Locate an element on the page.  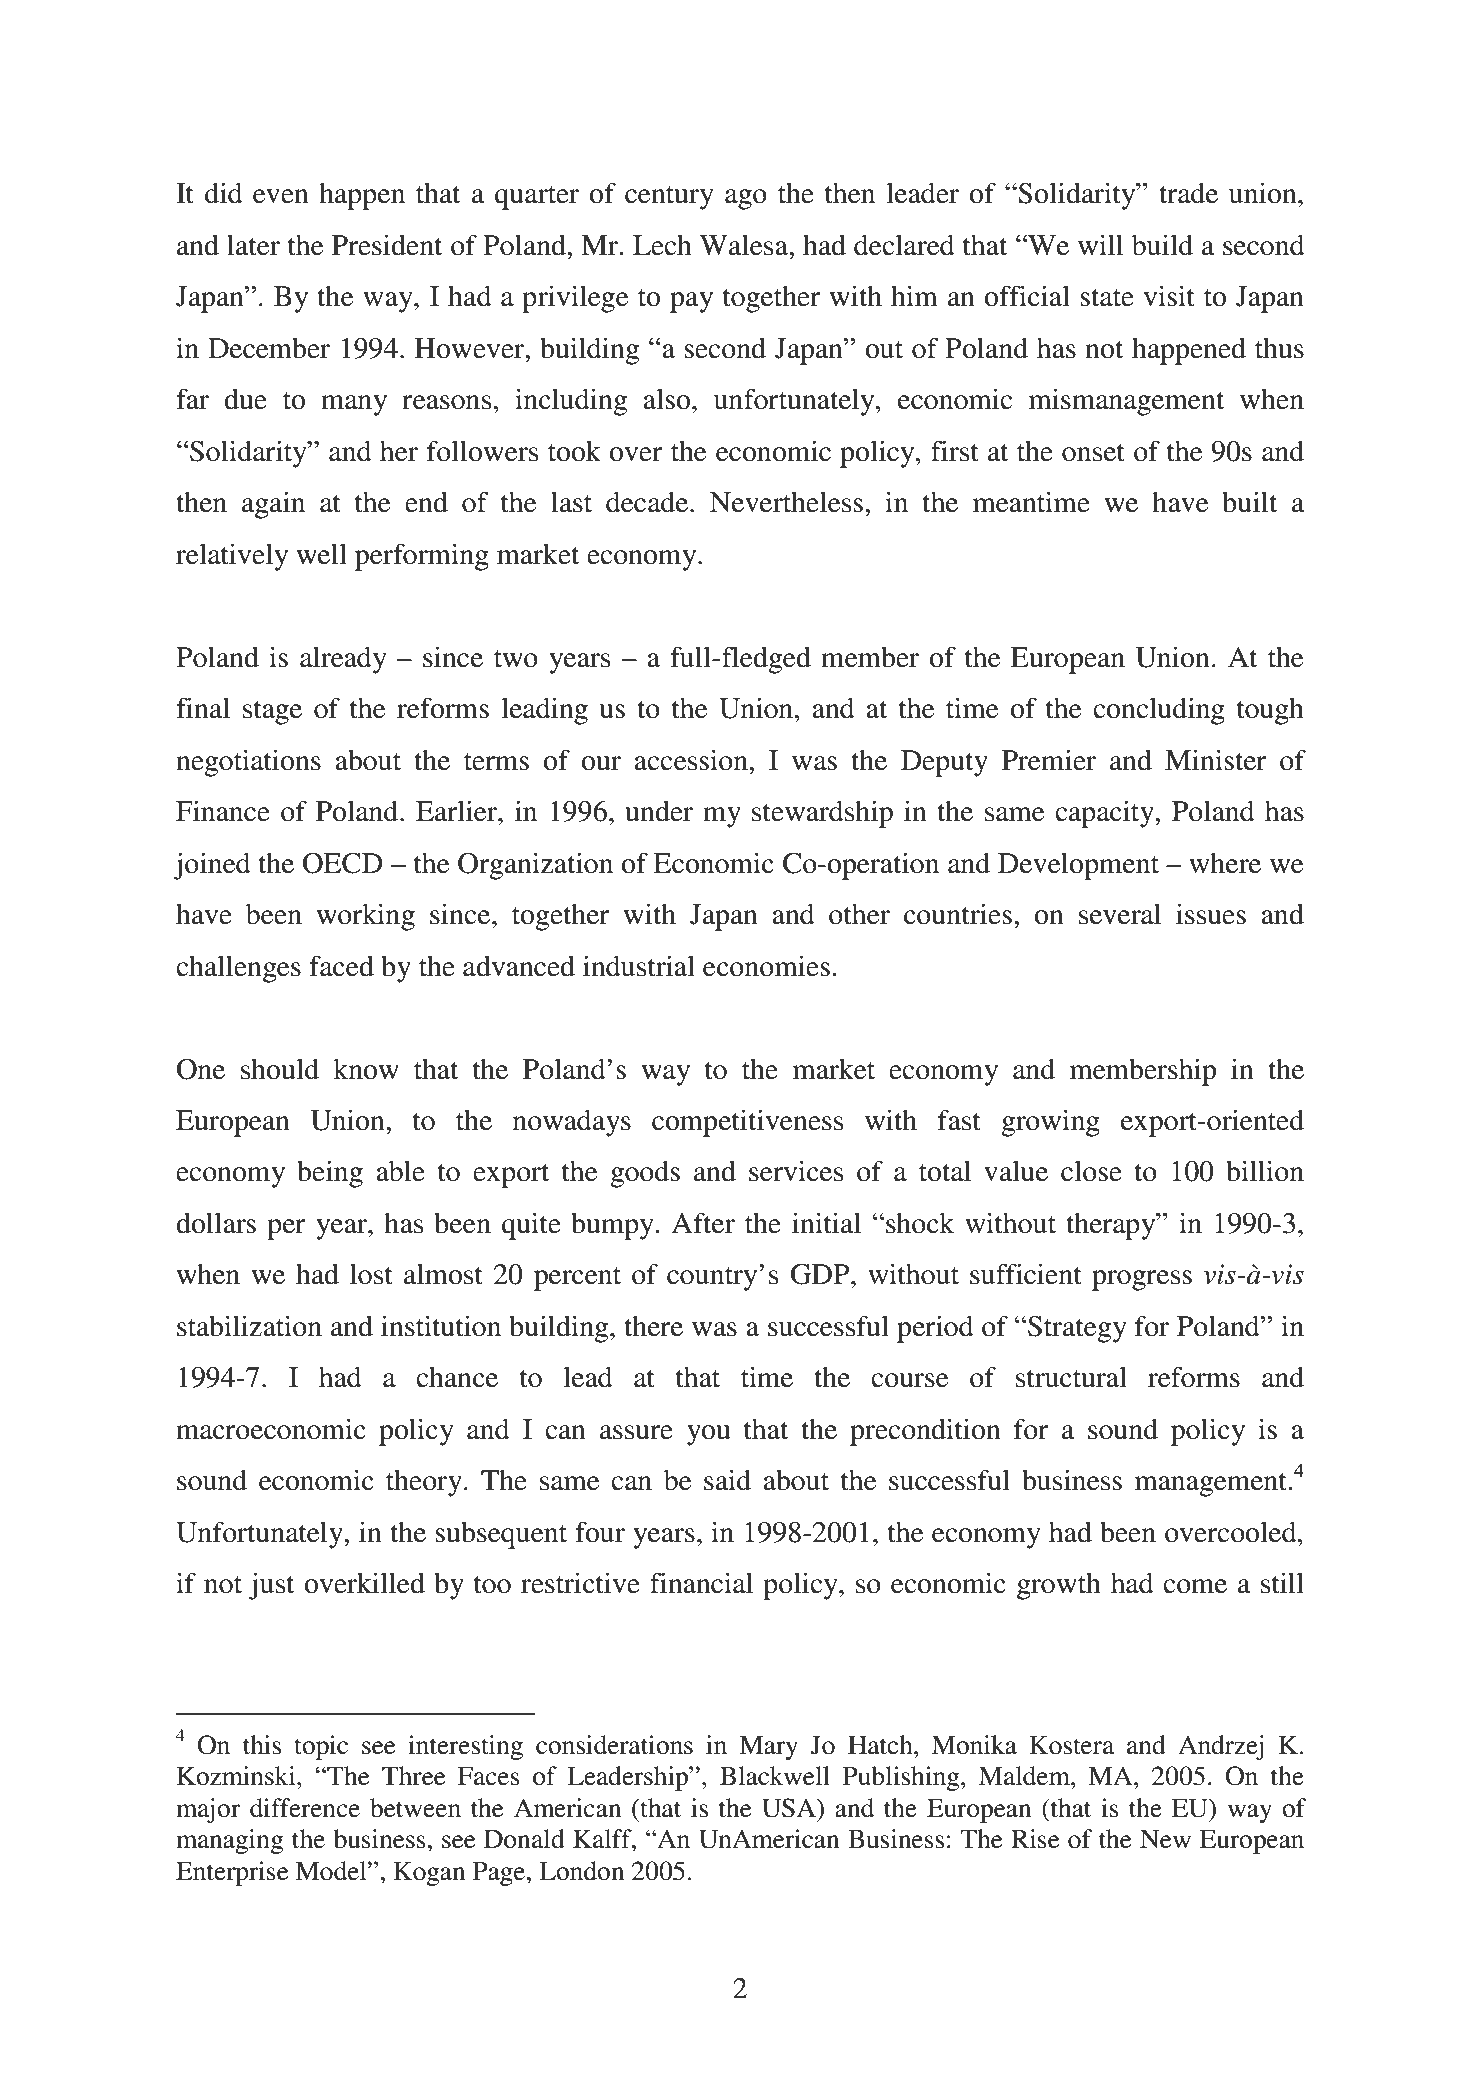
economies is located at coordinates (766, 966).
